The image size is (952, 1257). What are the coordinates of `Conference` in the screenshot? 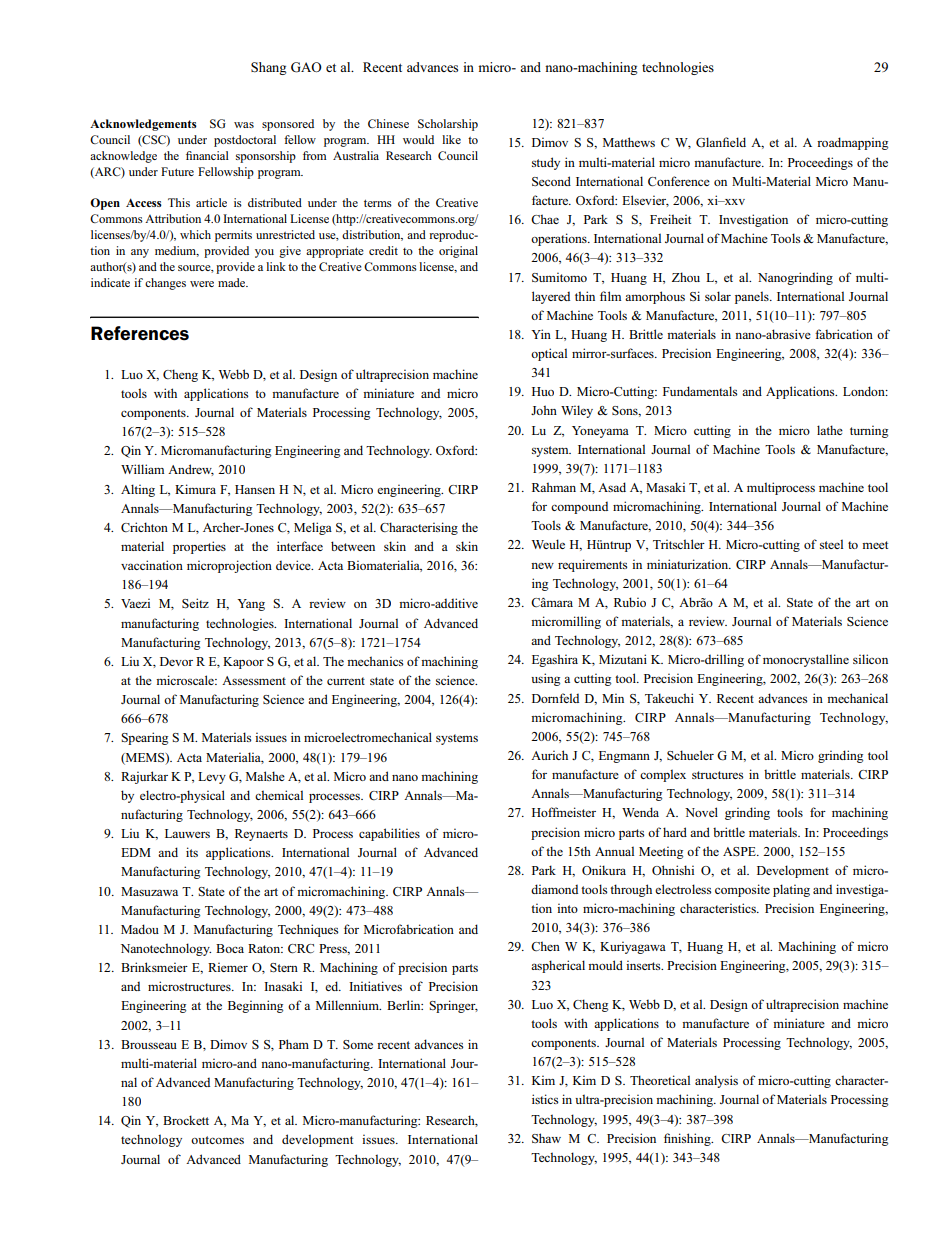 It's located at (679, 181).
